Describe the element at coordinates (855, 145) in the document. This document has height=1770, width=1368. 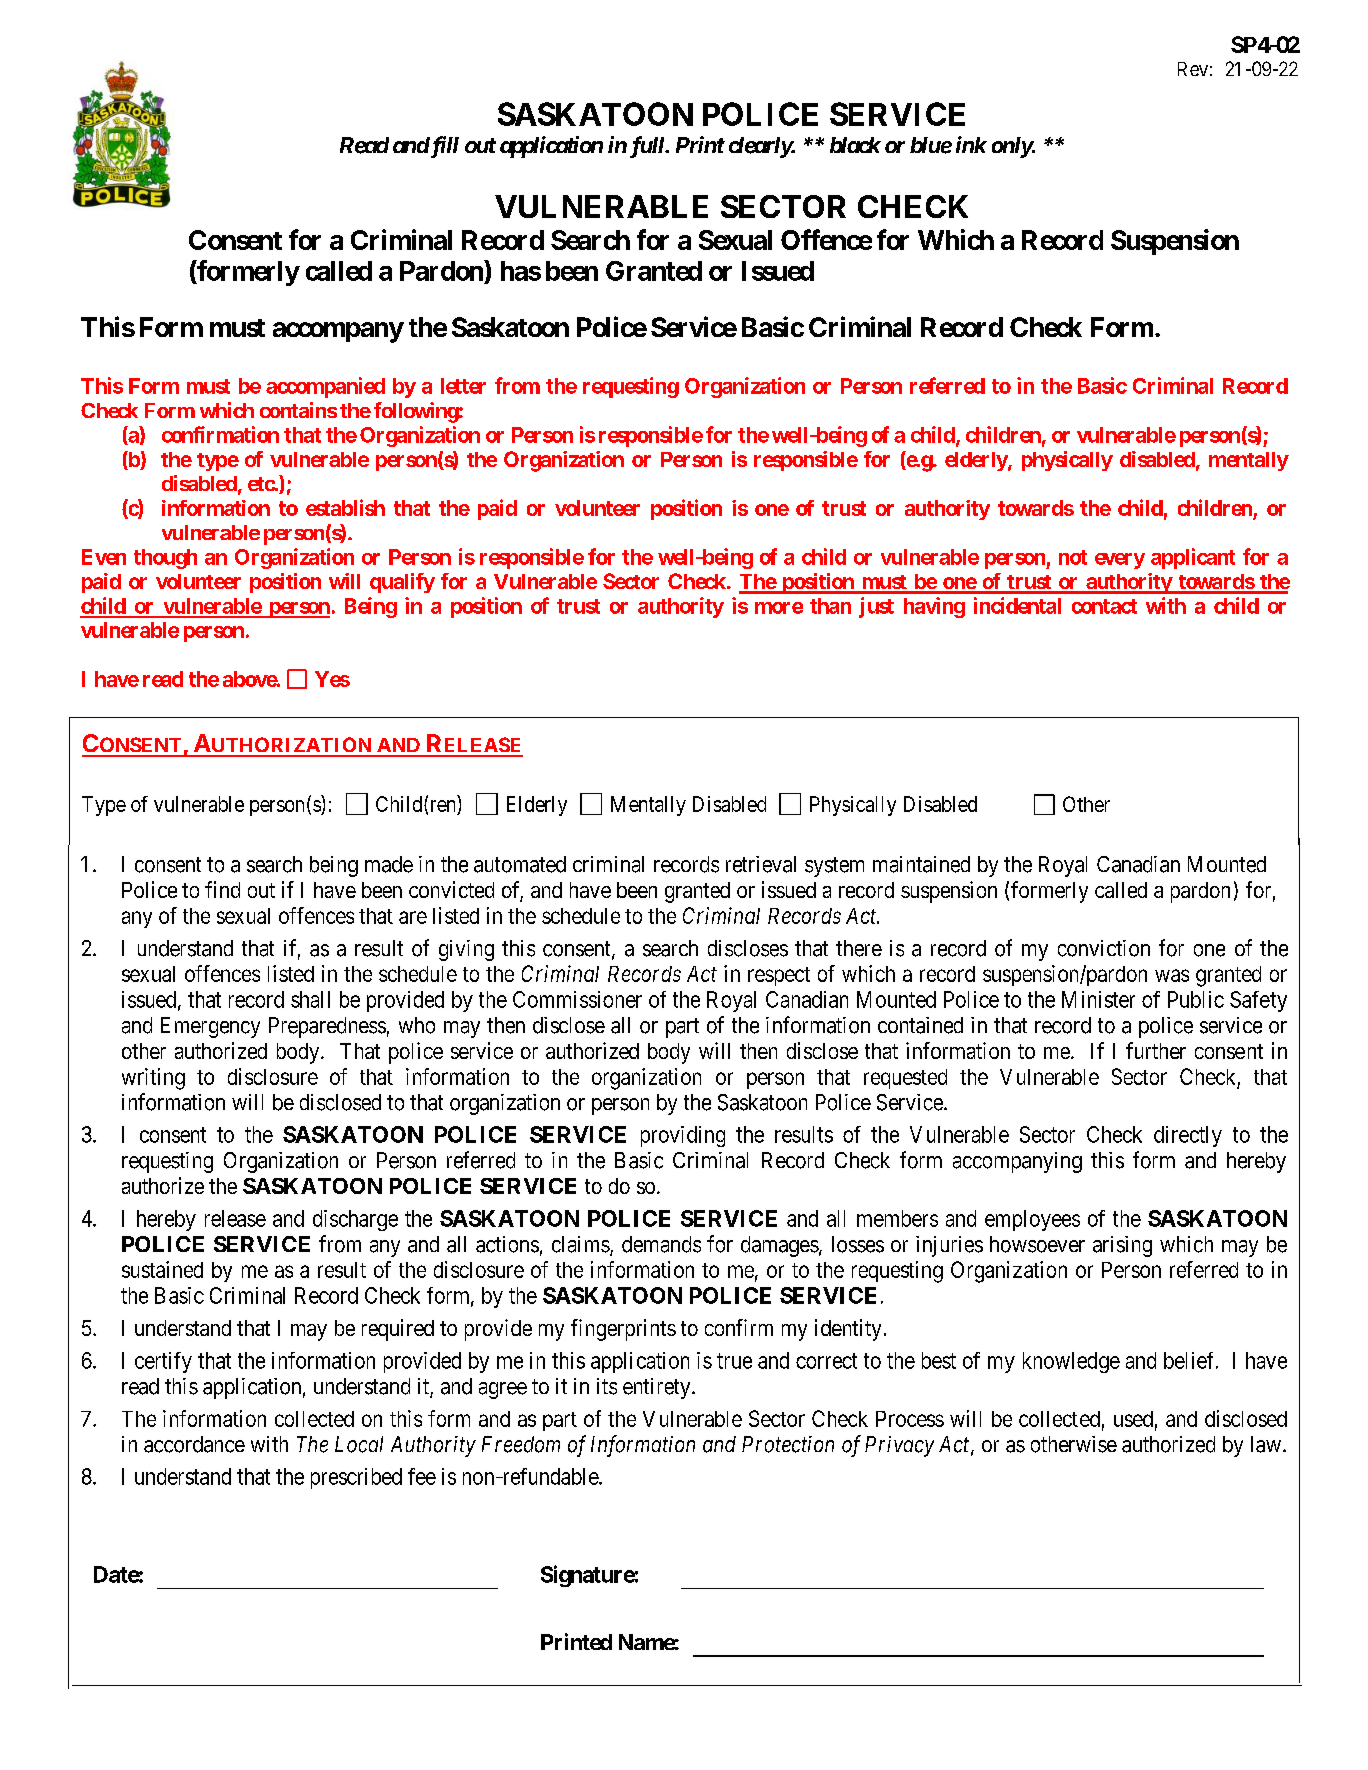
I see `black` at that location.
